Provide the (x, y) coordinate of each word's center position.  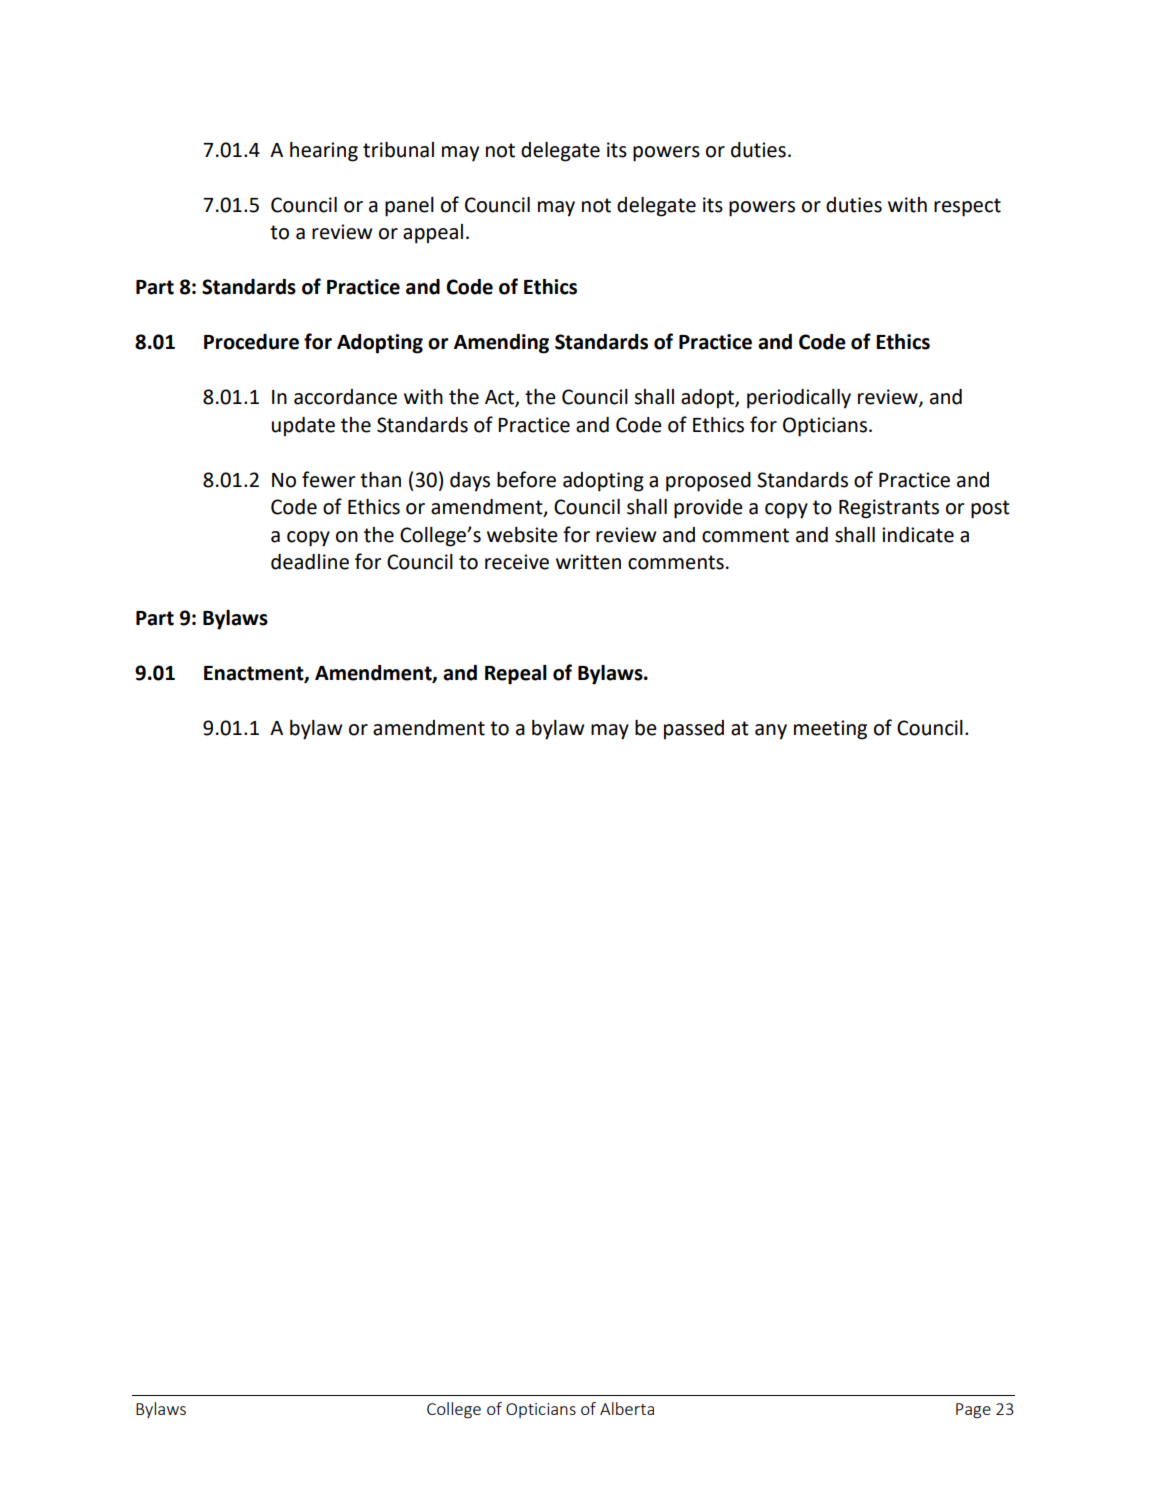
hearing (324, 152)
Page (973, 1411)
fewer (329, 479)
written (588, 562)
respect (967, 207)
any (771, 732)
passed (694, 730)
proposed (708, 482)
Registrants (889, 509)
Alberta (627, 1408)
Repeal (516, 675)
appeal (433, 234)
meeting (830, 730)
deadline (310, 562)
